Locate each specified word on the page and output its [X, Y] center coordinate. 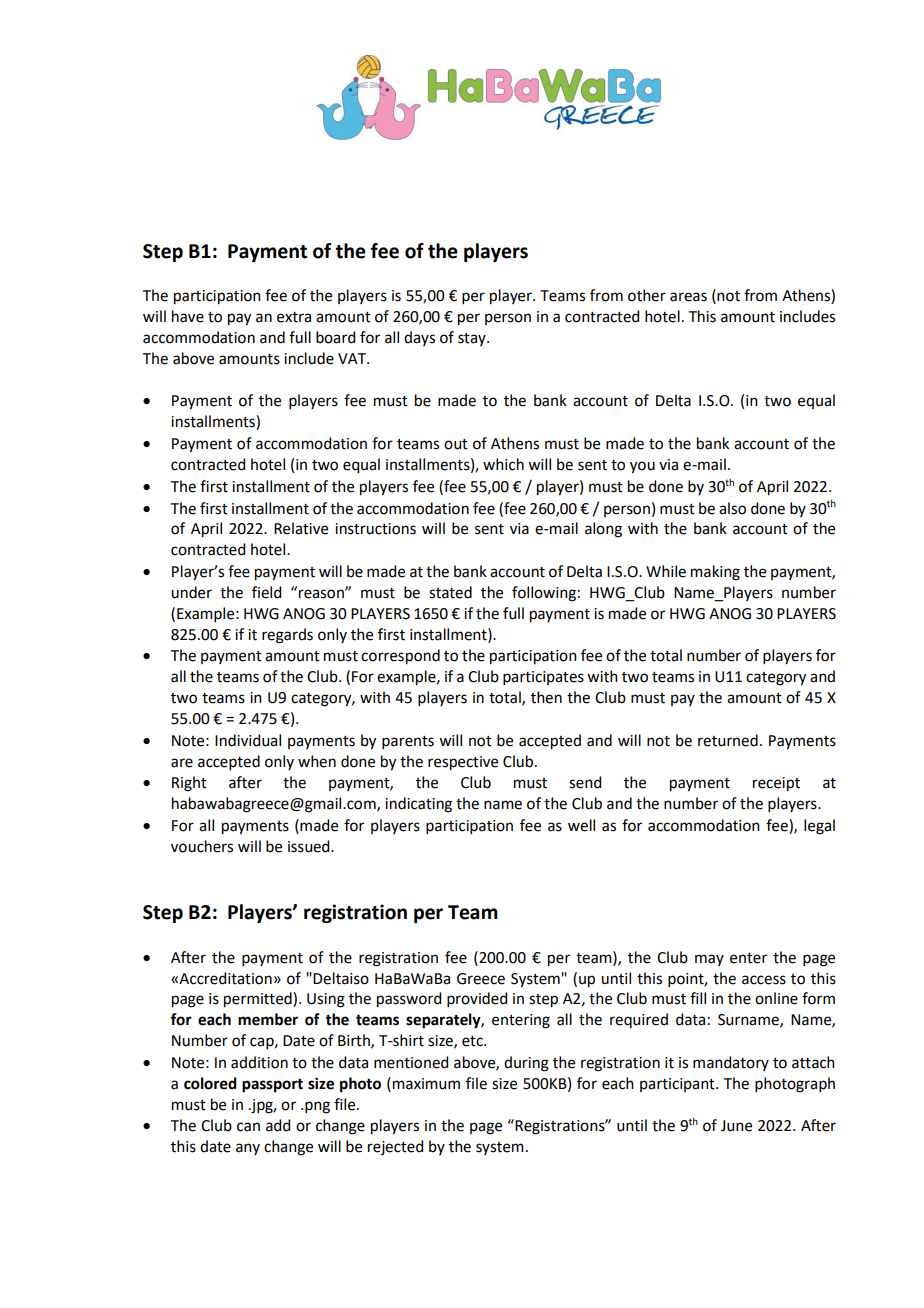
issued [310, 846]
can [248, 1127]
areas [688, 297]
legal [819, 827]
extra [294, 317]
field [266, 592]
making [715, 573]
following [544, 594]
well [581, 825]
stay [473, 339]
